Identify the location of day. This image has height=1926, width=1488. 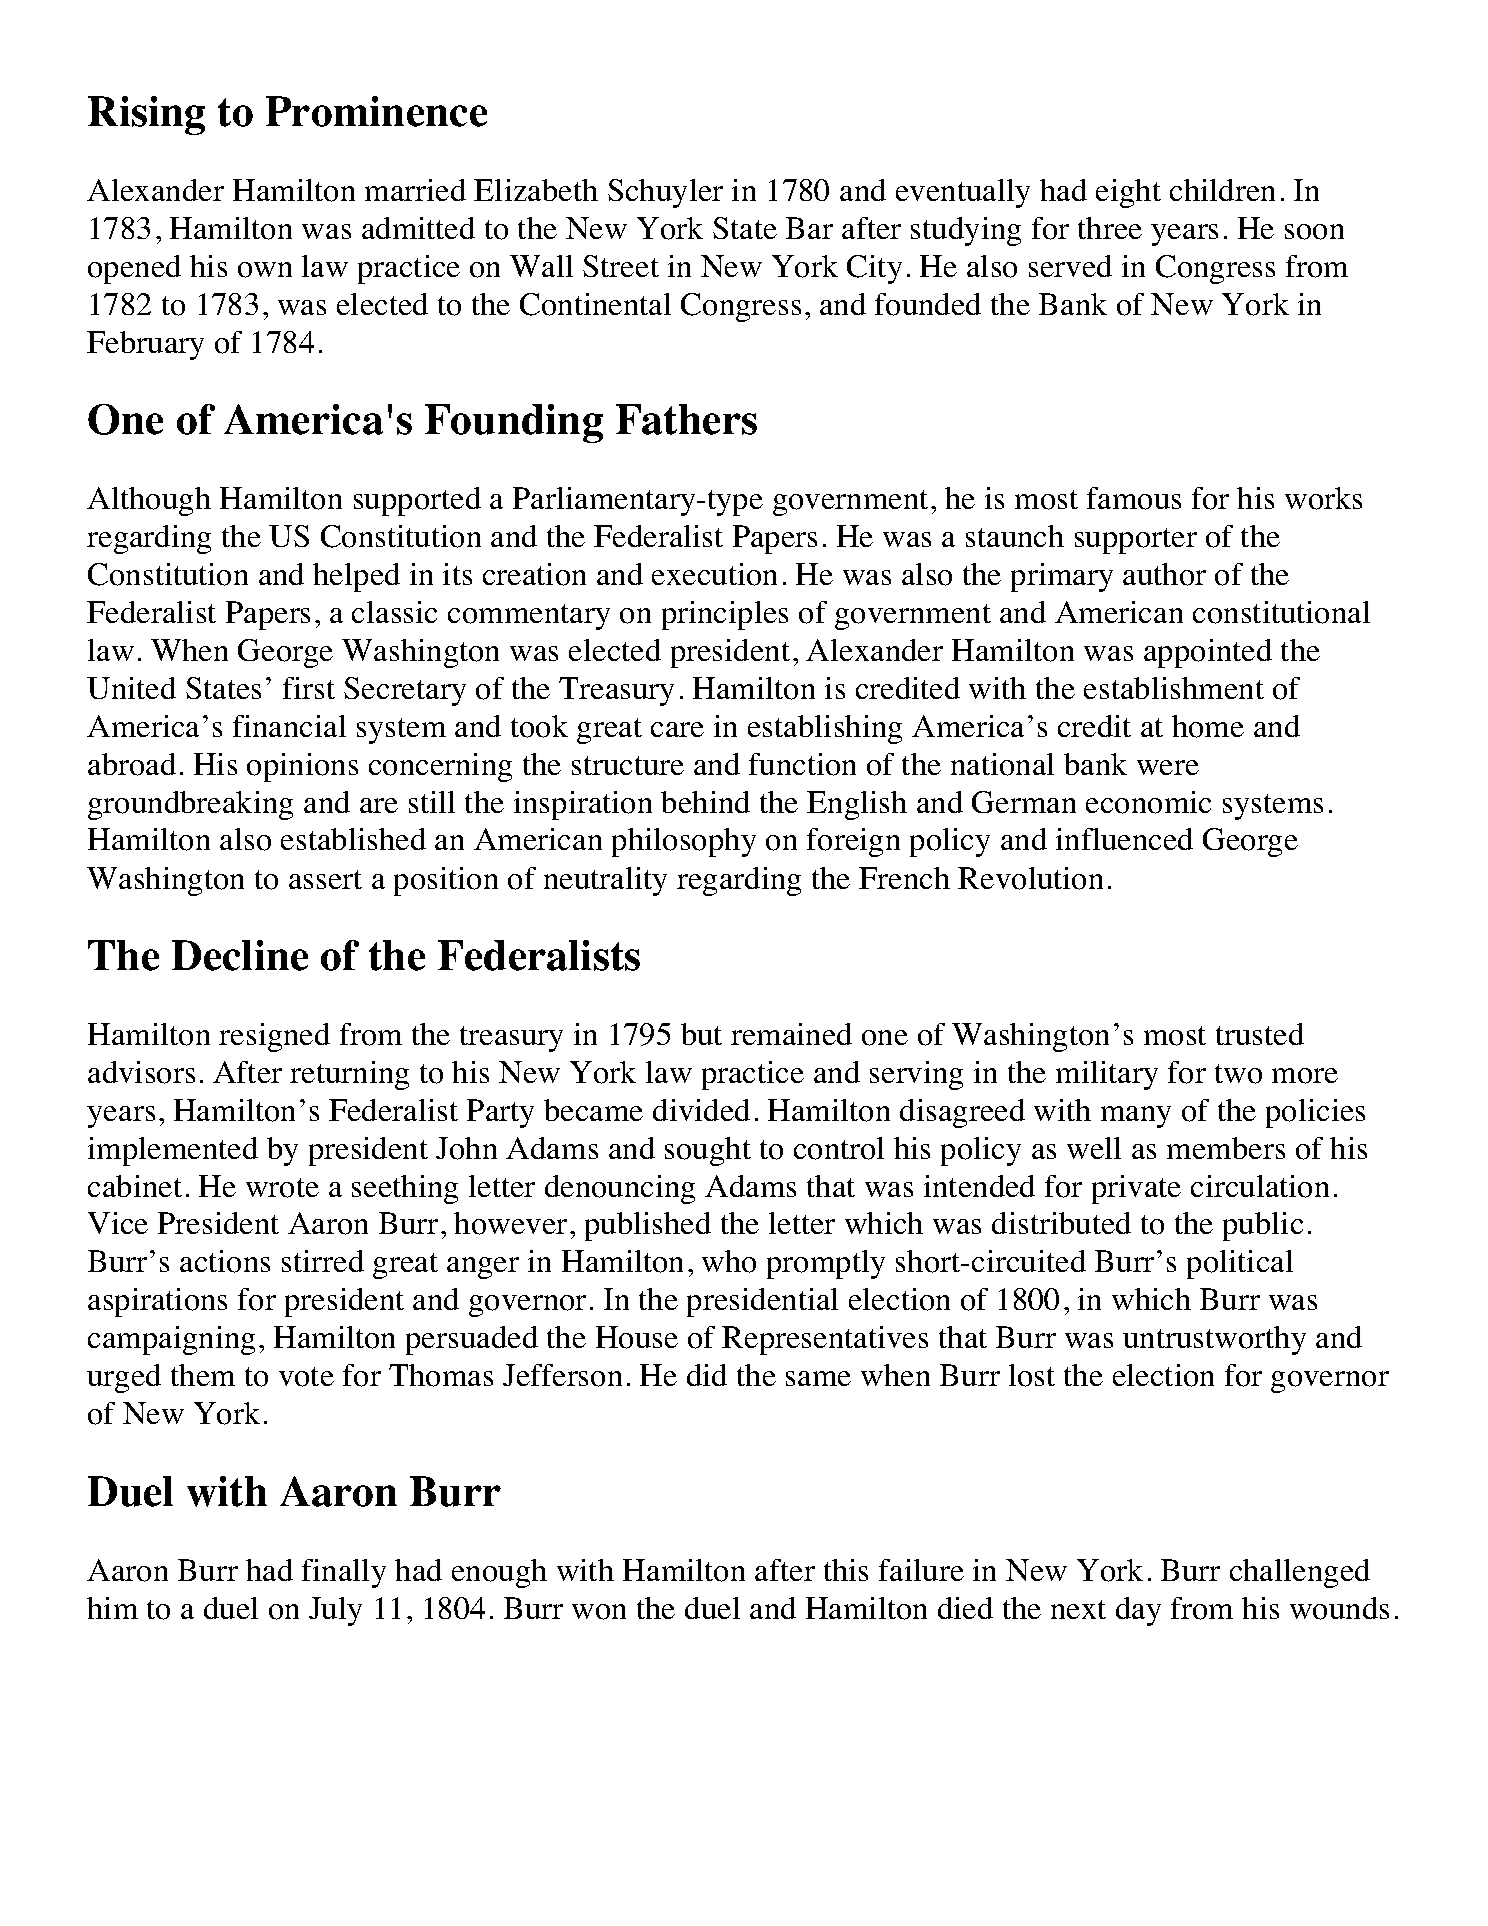
(1138, 1611).
